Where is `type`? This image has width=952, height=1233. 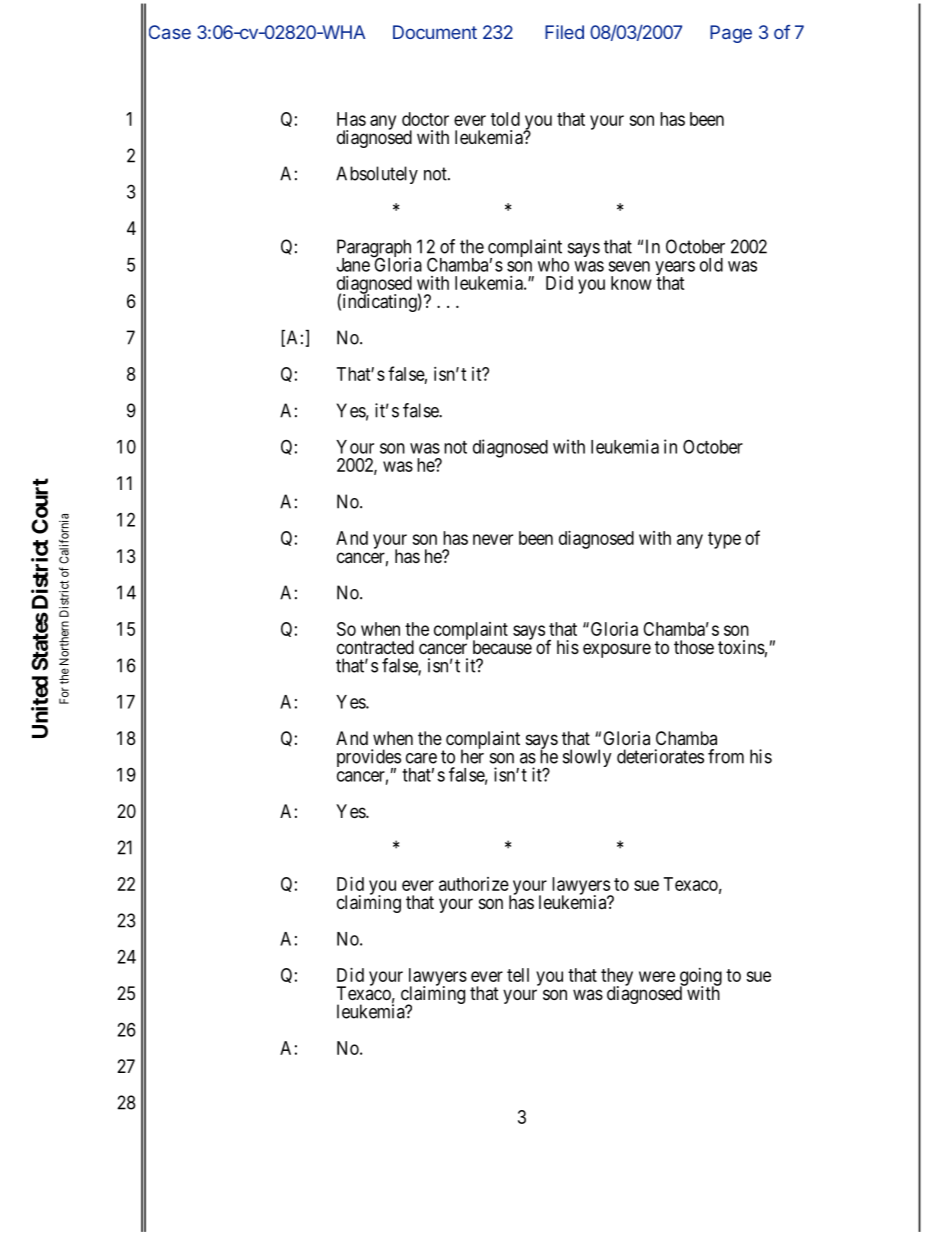 type is located at coordinates (724, 540).
